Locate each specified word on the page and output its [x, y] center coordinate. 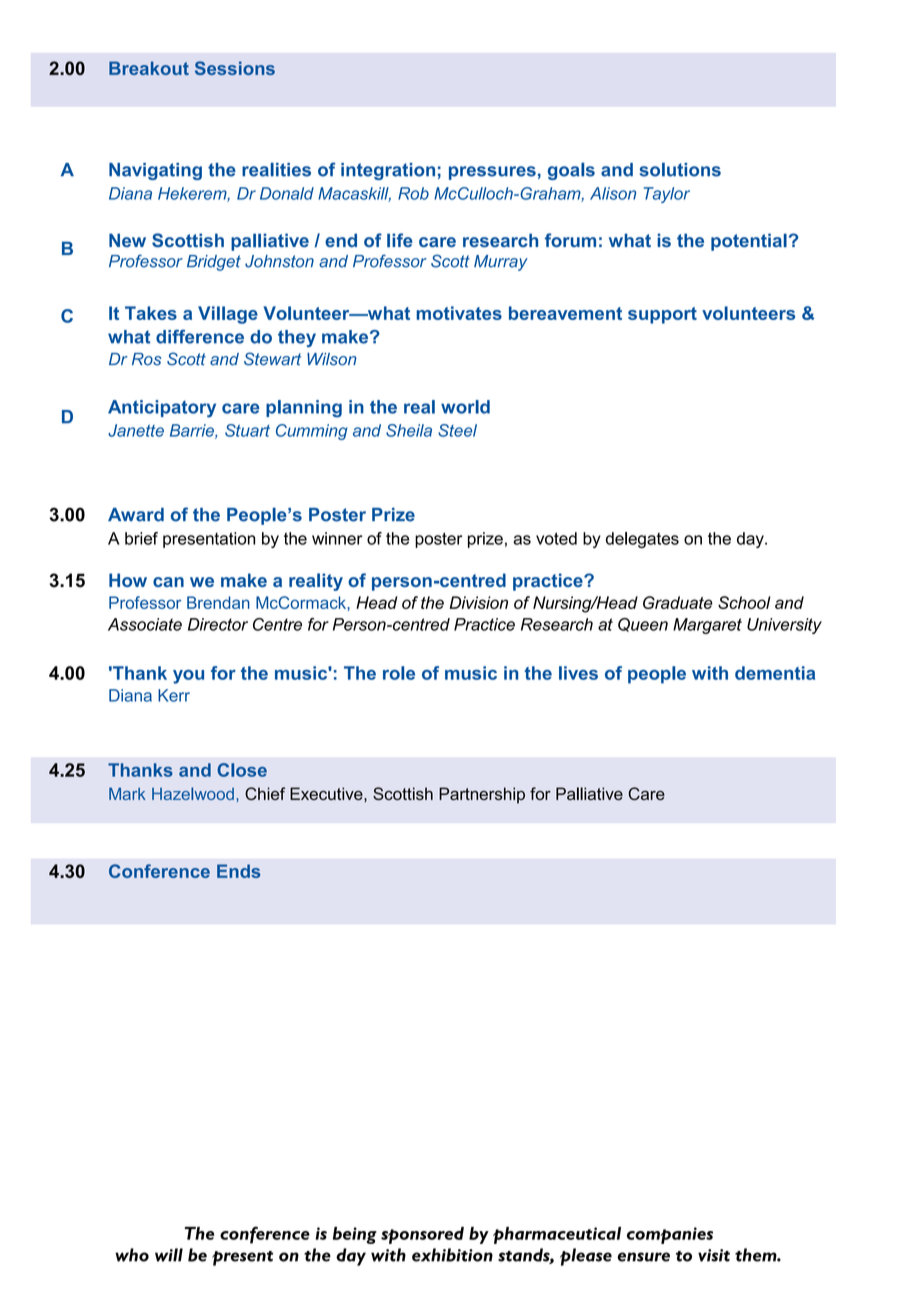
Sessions [235, 68]
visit [714, 1255]
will [169, 1255]
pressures [492, 173]
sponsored [422, 1235]
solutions [680, 170]
